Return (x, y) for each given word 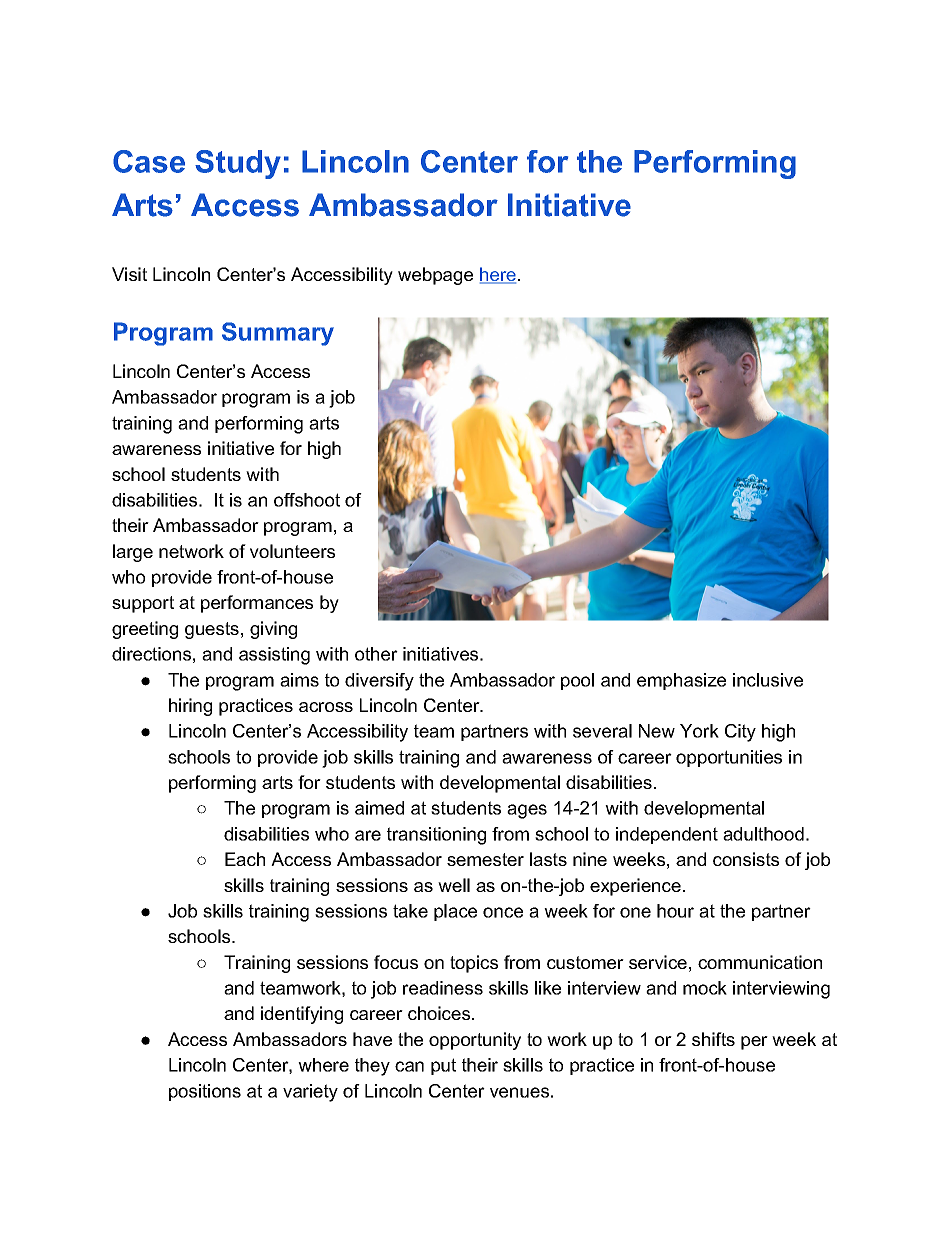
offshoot (307, 500)
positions (205, 1092)
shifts (713, 1039)
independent (667, 835)
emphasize (681, 681)
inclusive (768, 680)
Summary (278, 334)
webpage (435, 276)
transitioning (436, 836)
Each (245, 859)
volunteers (292, 551)
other (376, 654)
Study (238, 164)
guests (212, 630)
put (443, 1066)
